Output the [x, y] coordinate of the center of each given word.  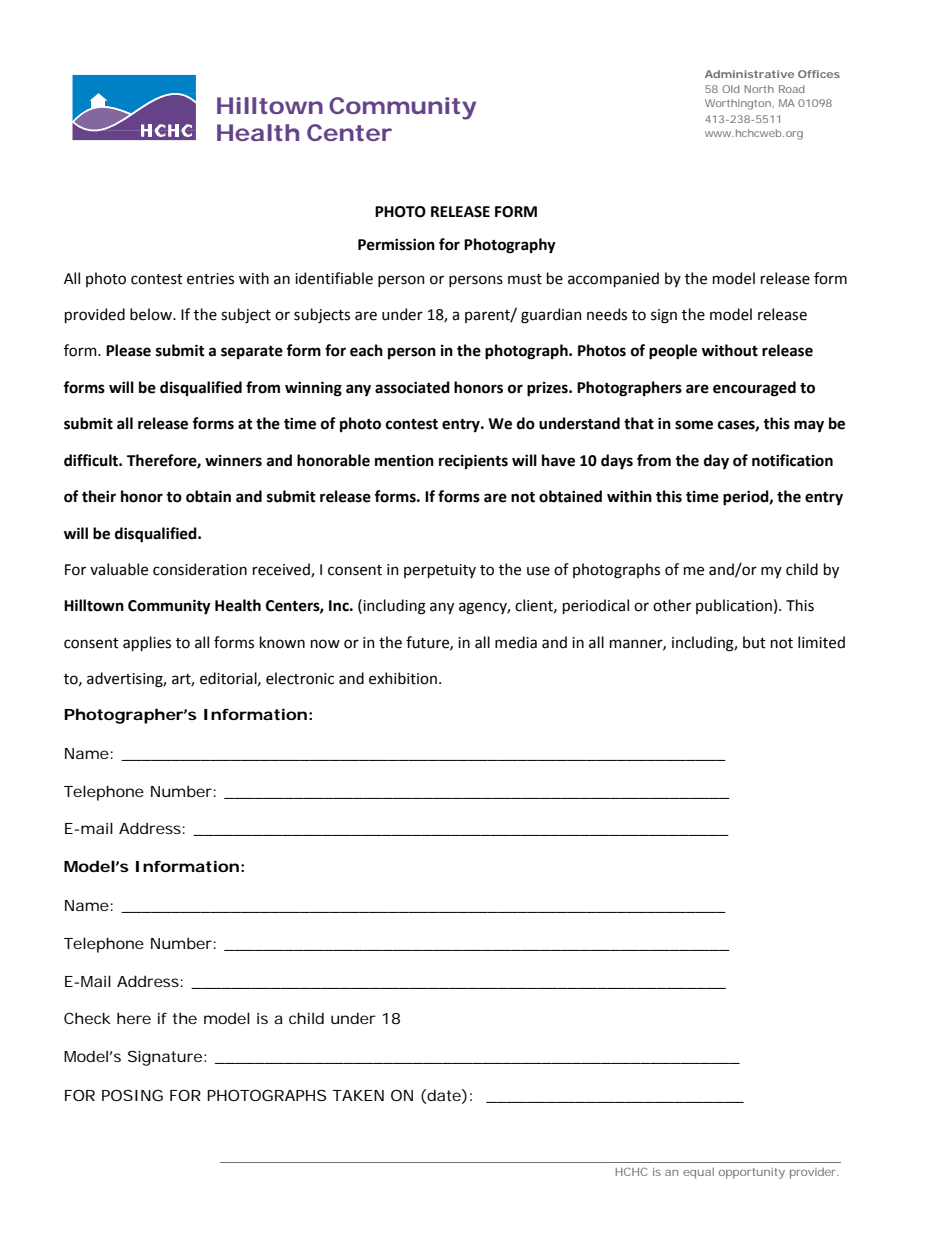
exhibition [403, 678]
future [428, 643]
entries [210, 279]
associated [412, 387]
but [754, 642]
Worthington [738, 104]
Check [87, 1018]
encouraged [754, 389]
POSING [132, 1095]
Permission [396, 245]
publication [734, 606]
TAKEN [358, 1095]
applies [147, 643]
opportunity [752, 1173]
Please [128, 350]
